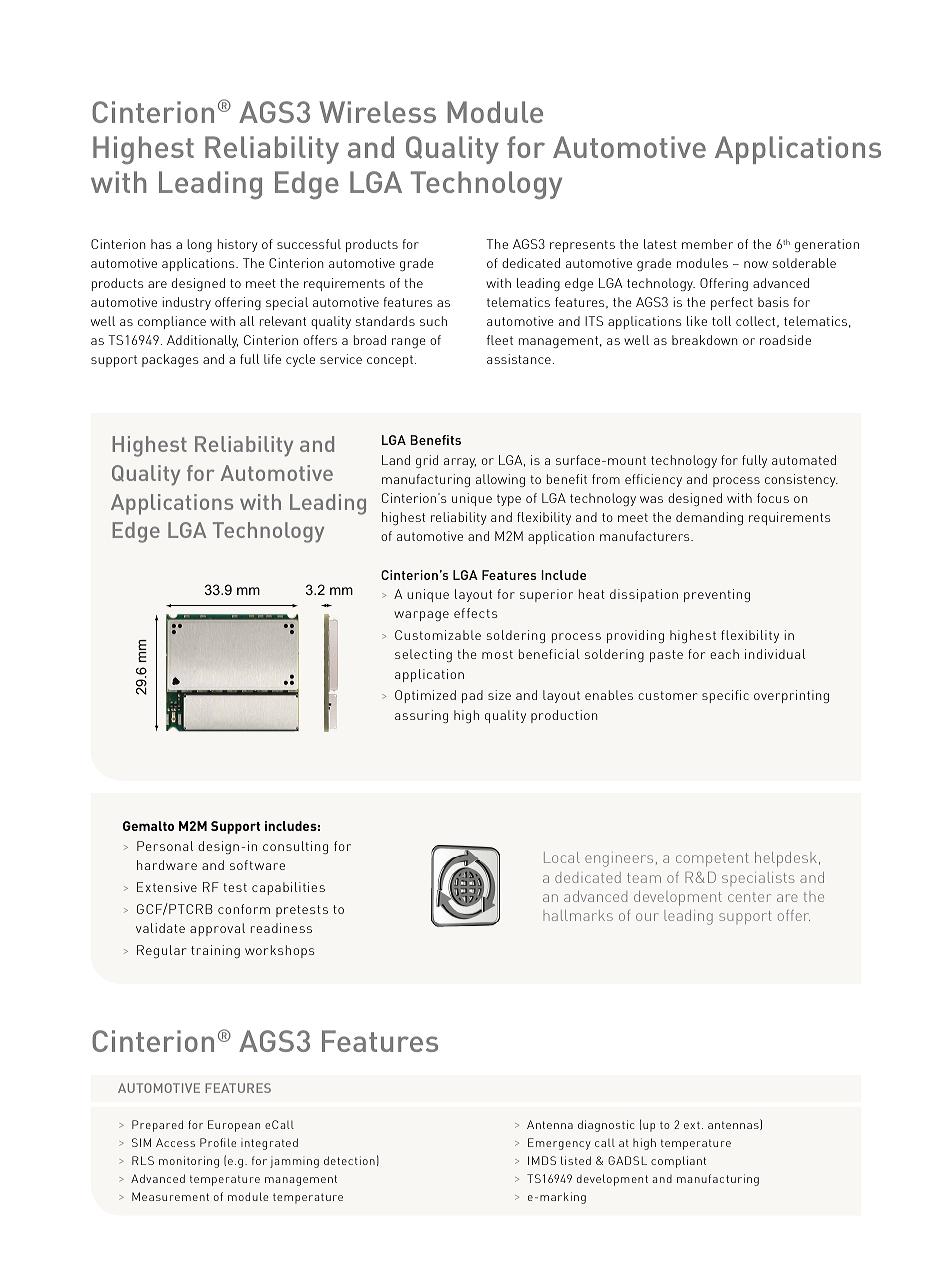  Describe the element at coordinates (562, 857) in the image. I see `Local` at that location.
